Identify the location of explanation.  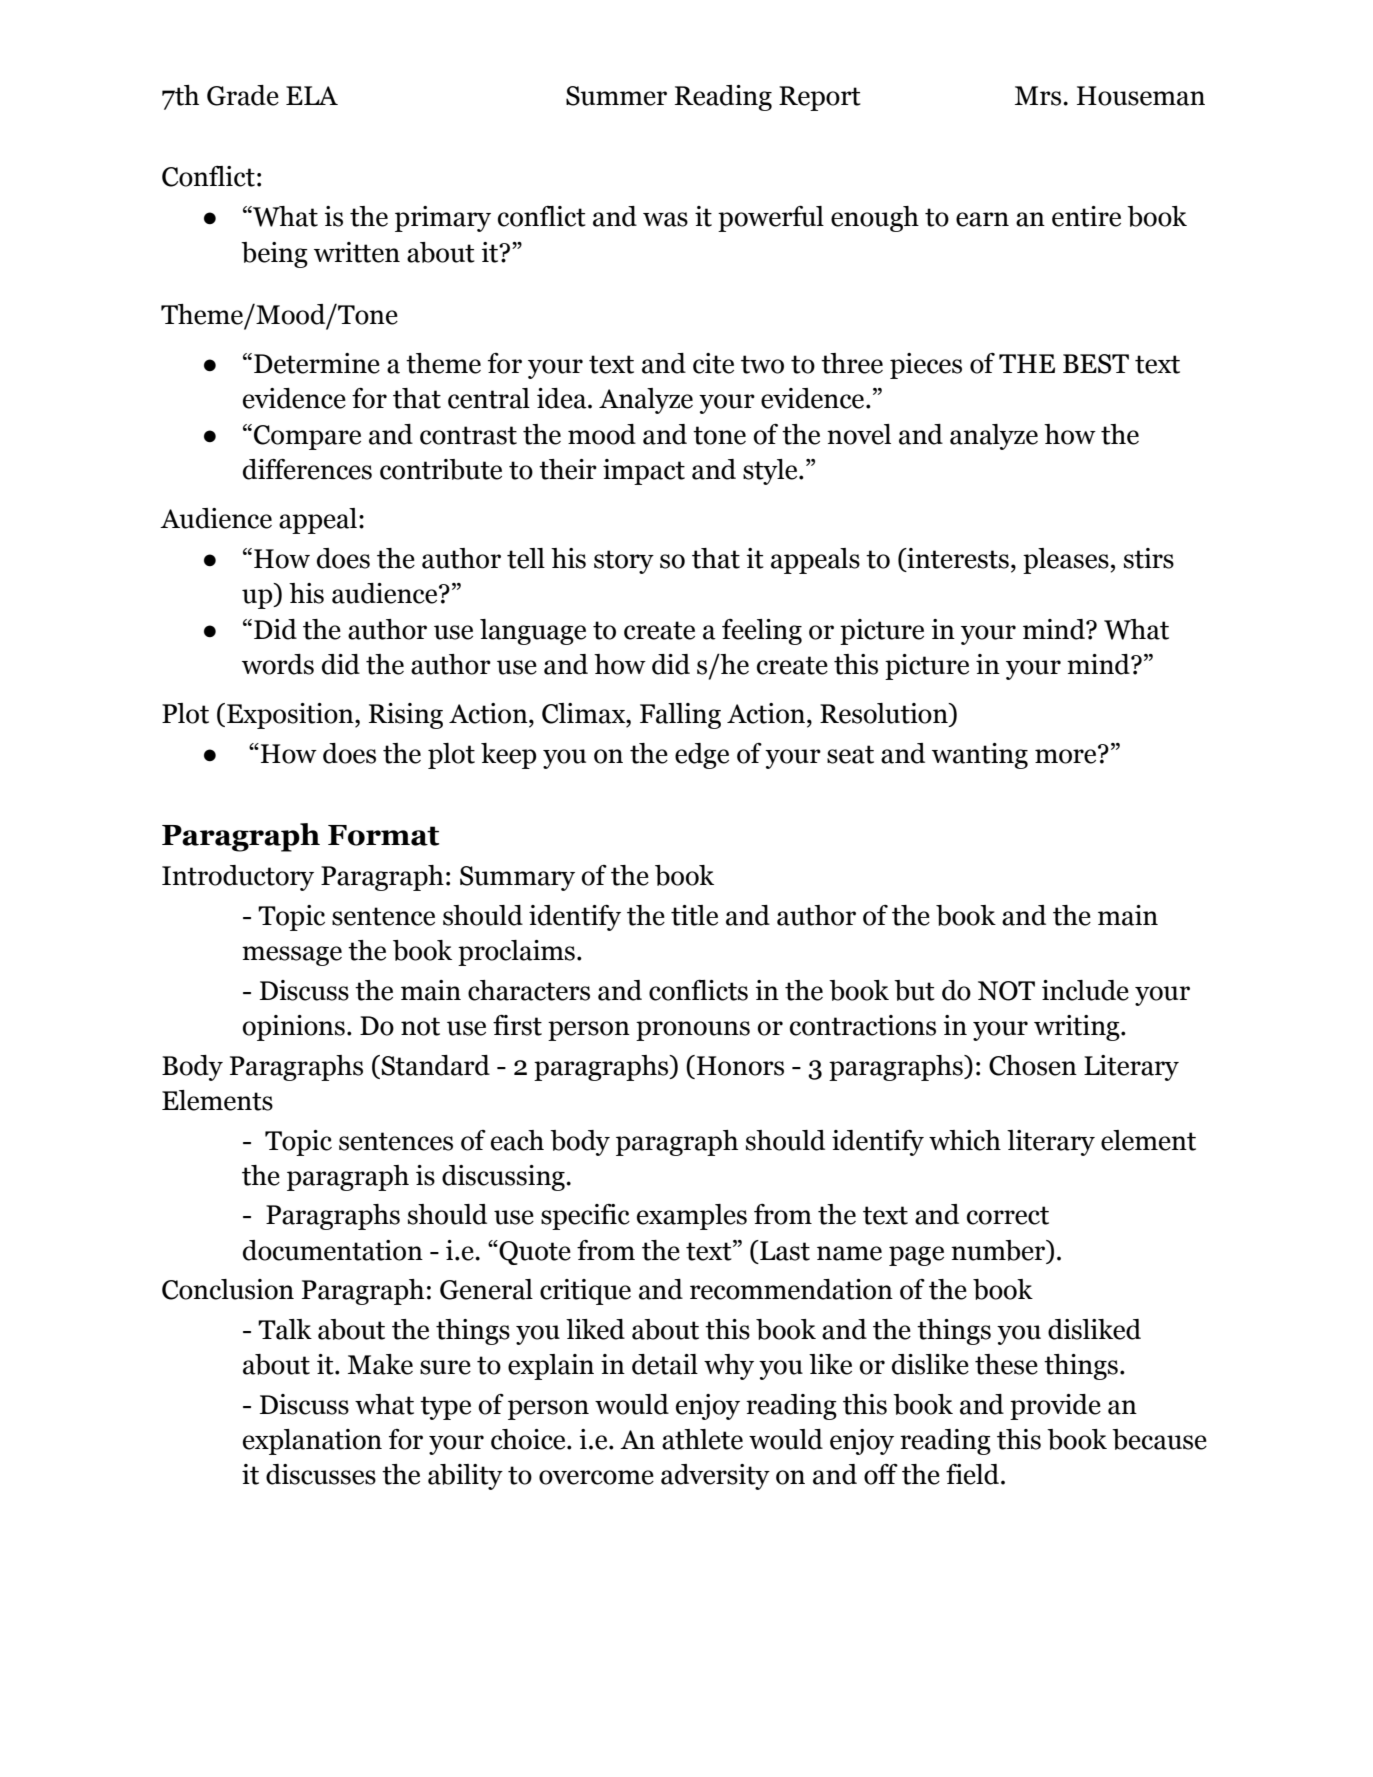
(312, 1442).
